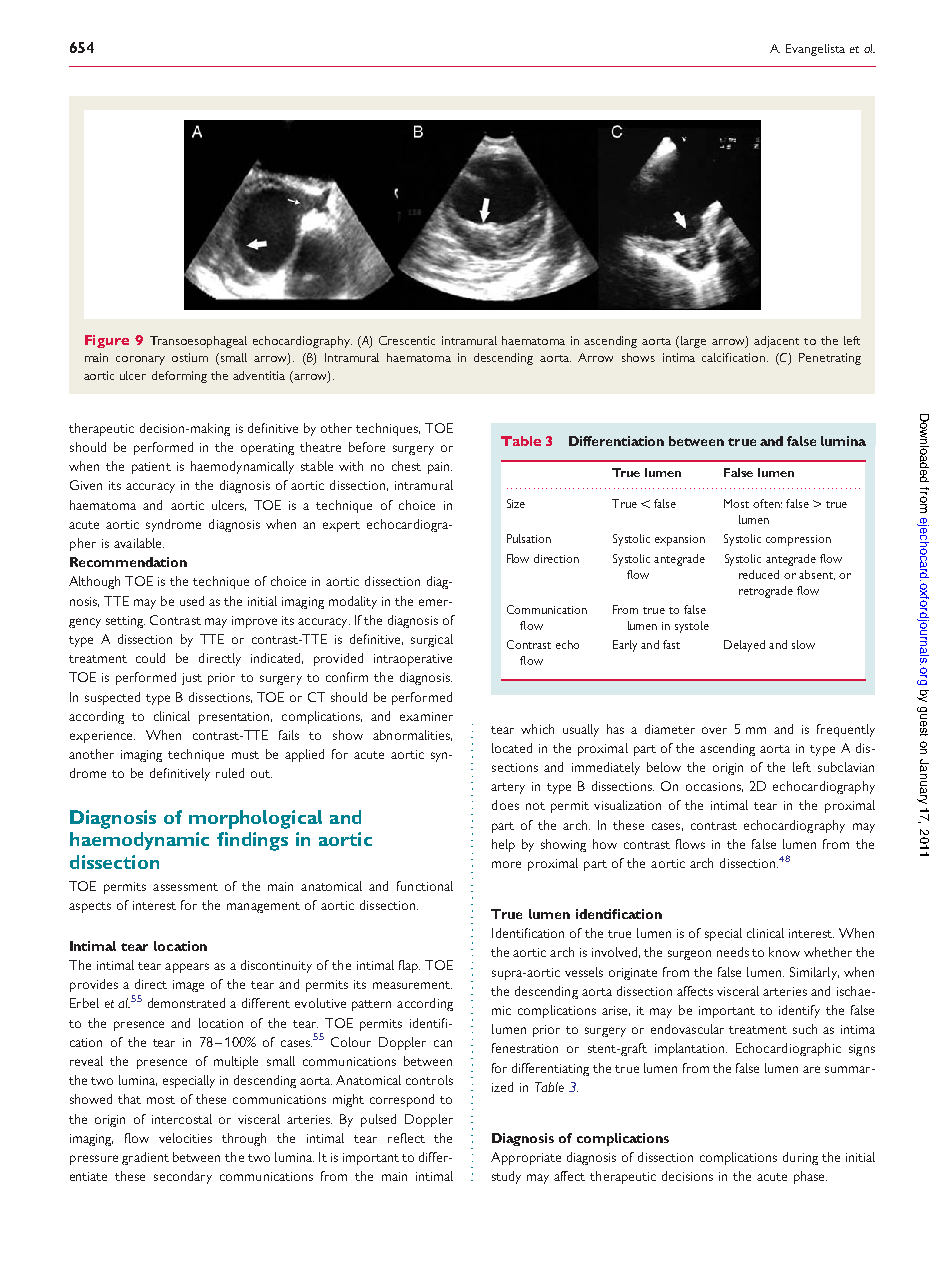 The height and width of the screenshot is (1270, 952). What do you see at coordinates (815, 50) in the screenshot?
I see `Evangelista` at bounding box center [815, 50].
